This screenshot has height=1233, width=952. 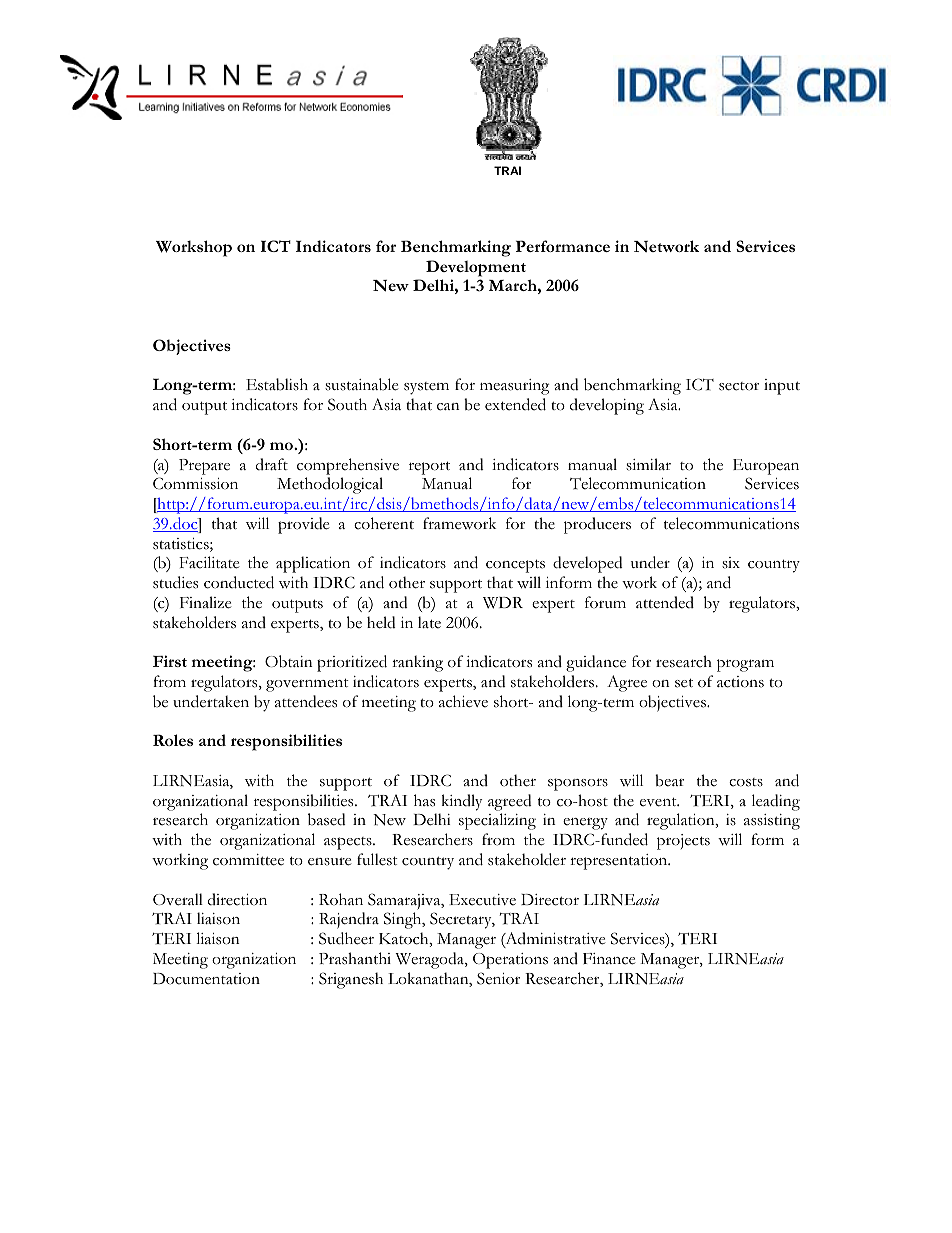 I want to click on Finalize, so click(x=205, y=602).
